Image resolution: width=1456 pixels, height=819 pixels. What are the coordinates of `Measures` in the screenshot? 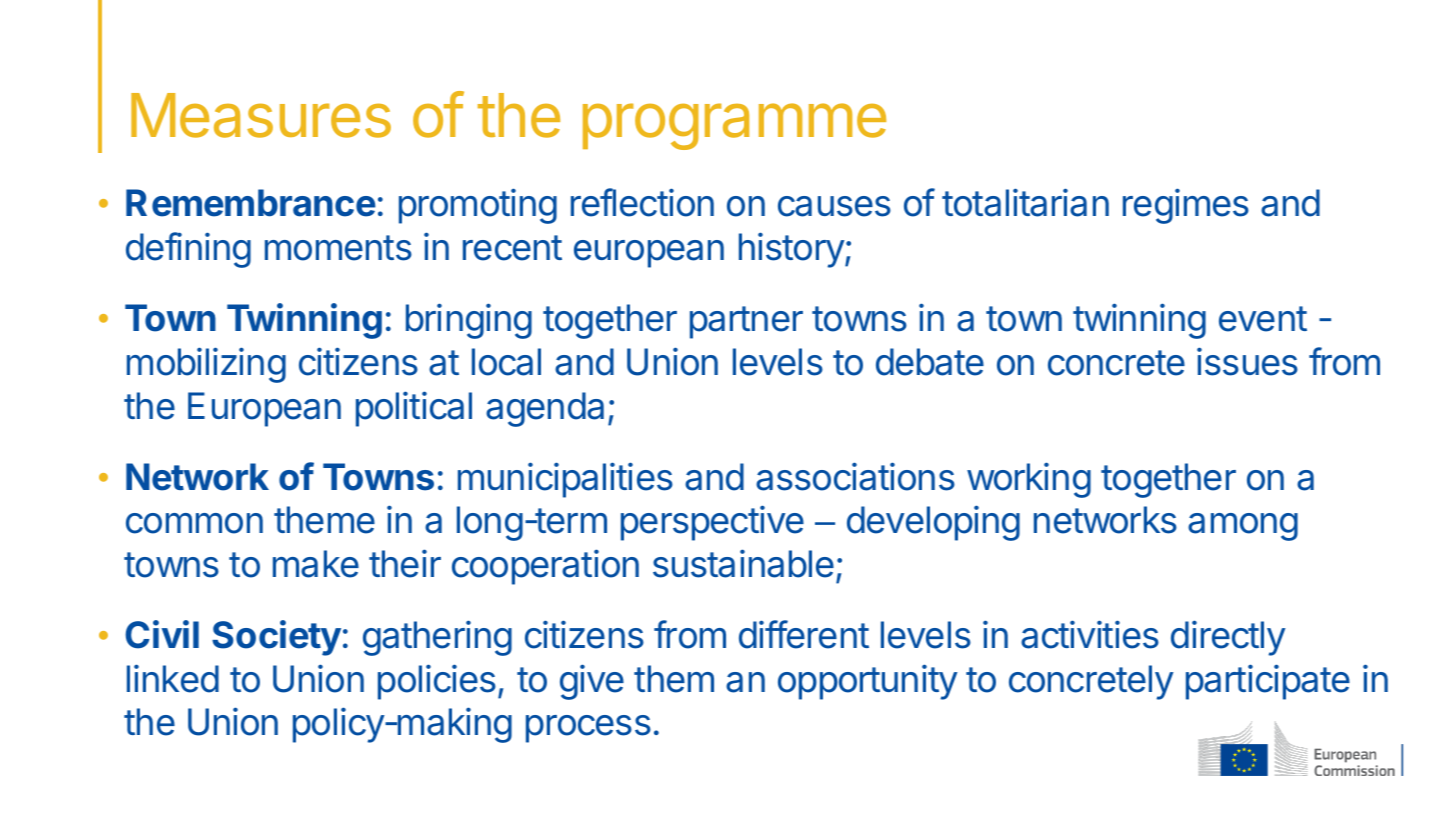 It's located at (261, 115).
